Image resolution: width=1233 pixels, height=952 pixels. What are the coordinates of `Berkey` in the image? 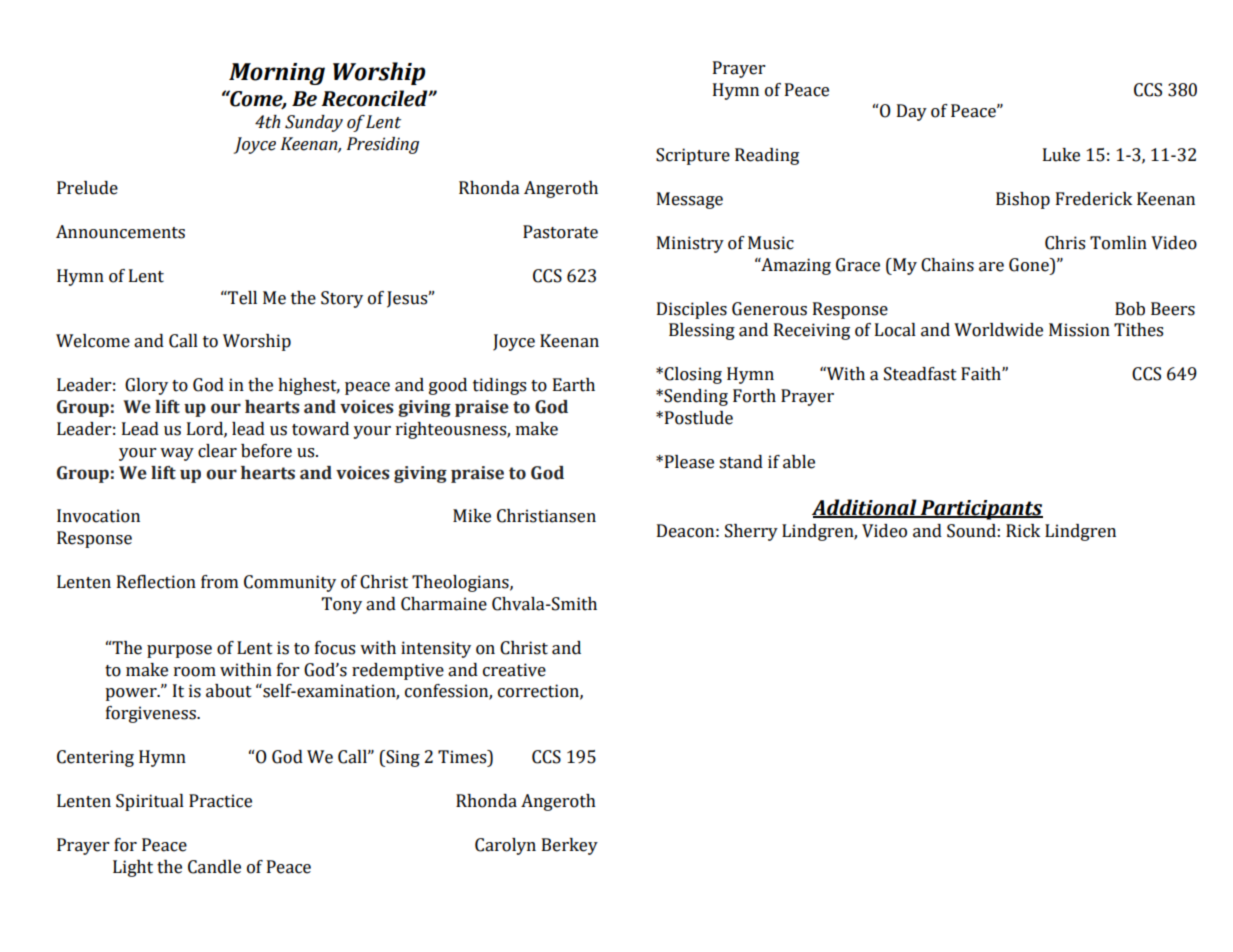 It's located at (570, 846).
